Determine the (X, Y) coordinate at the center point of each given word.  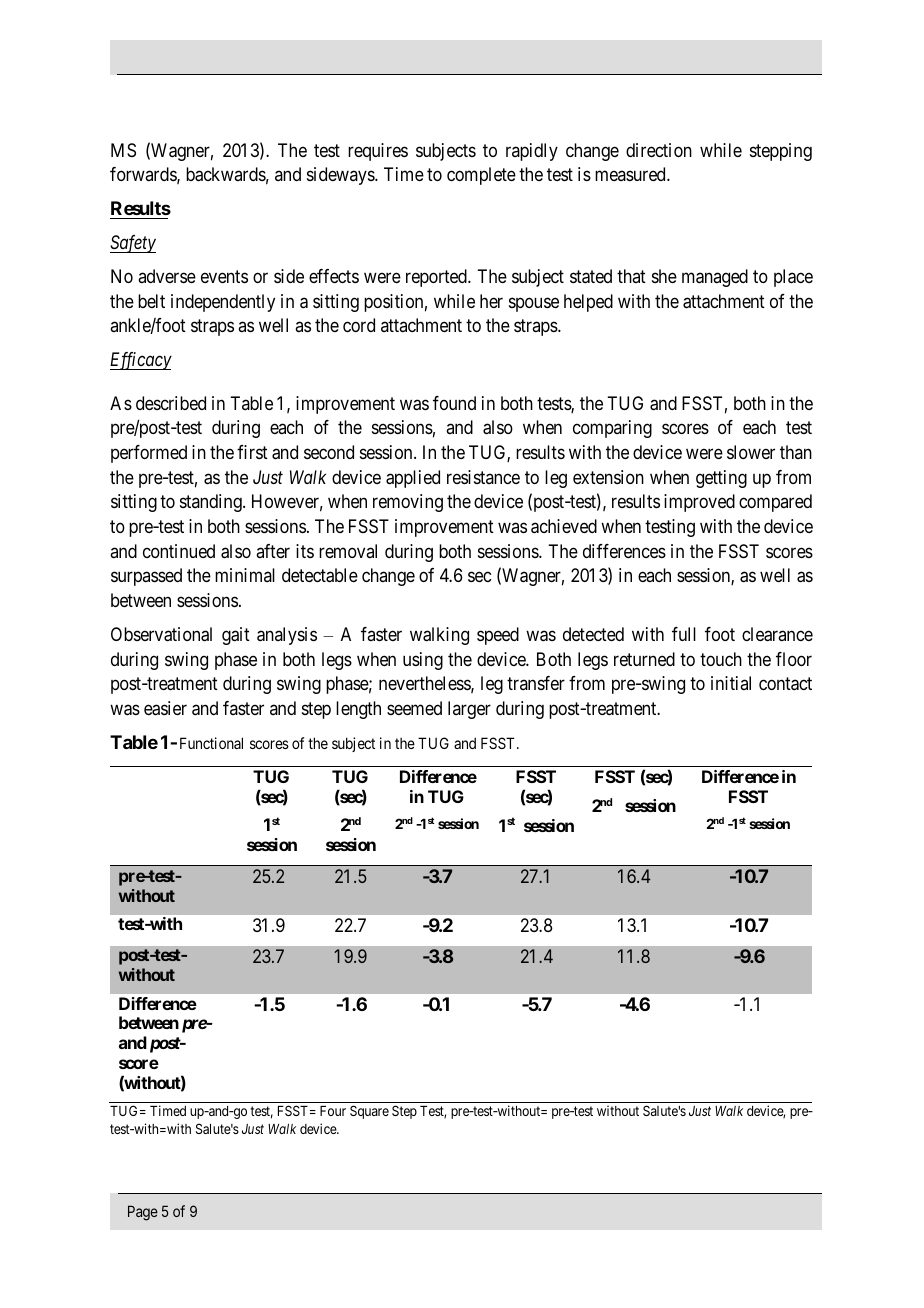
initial (731, 683)
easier (165, 708)
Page (143, 1213)
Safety (133, 244)
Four (333, 1111)
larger (469, 710)
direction (659, 150)
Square (369, 1112)
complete (481, 176)
